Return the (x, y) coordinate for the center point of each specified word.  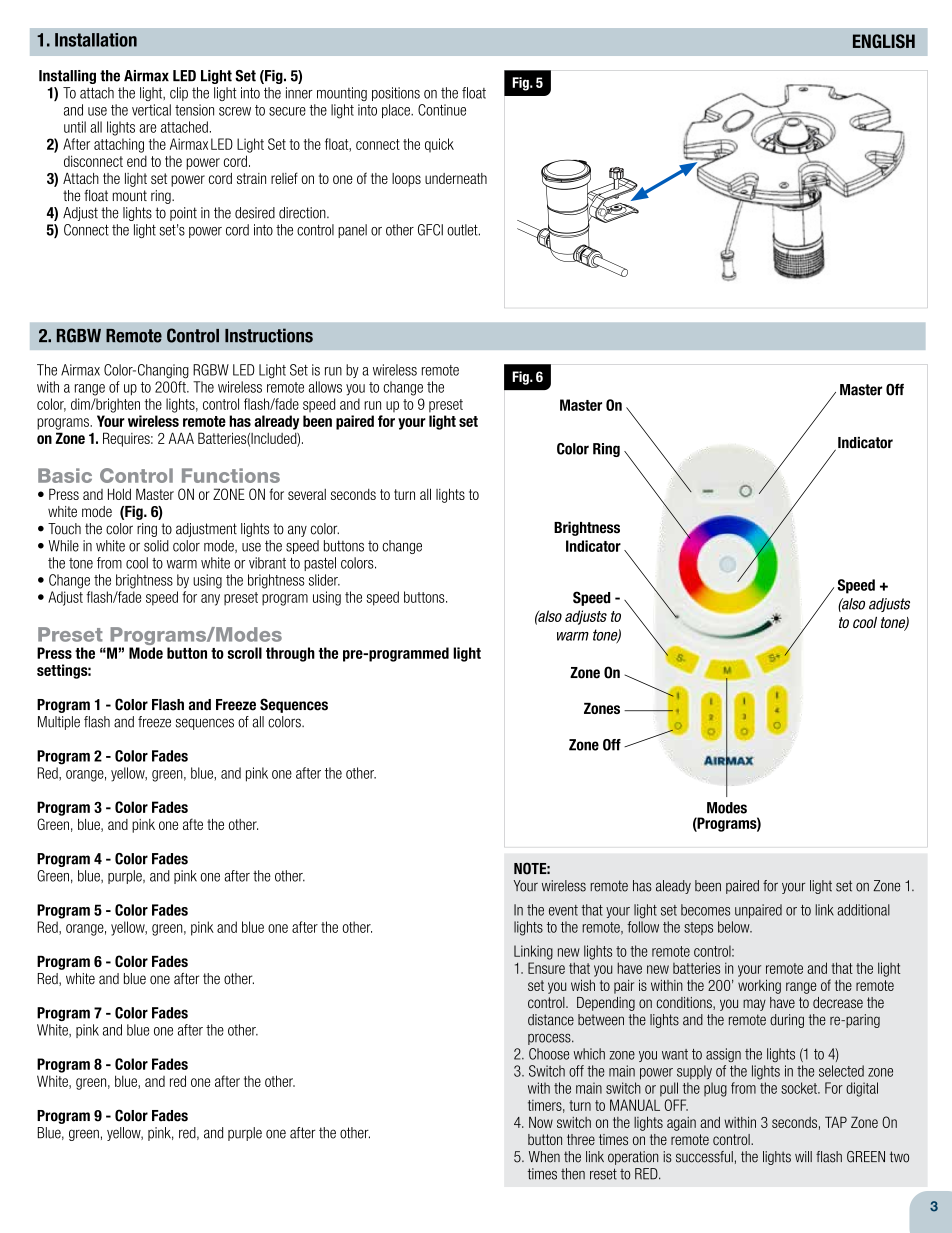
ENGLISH (884, 41)
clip (179, 94)
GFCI (430, 230)
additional (863, 910)
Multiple (59, 723)
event (563, 910)
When (544, 1157)
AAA (181, 438)
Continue (442, 110)
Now (541, 1122)
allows (325, 387)
